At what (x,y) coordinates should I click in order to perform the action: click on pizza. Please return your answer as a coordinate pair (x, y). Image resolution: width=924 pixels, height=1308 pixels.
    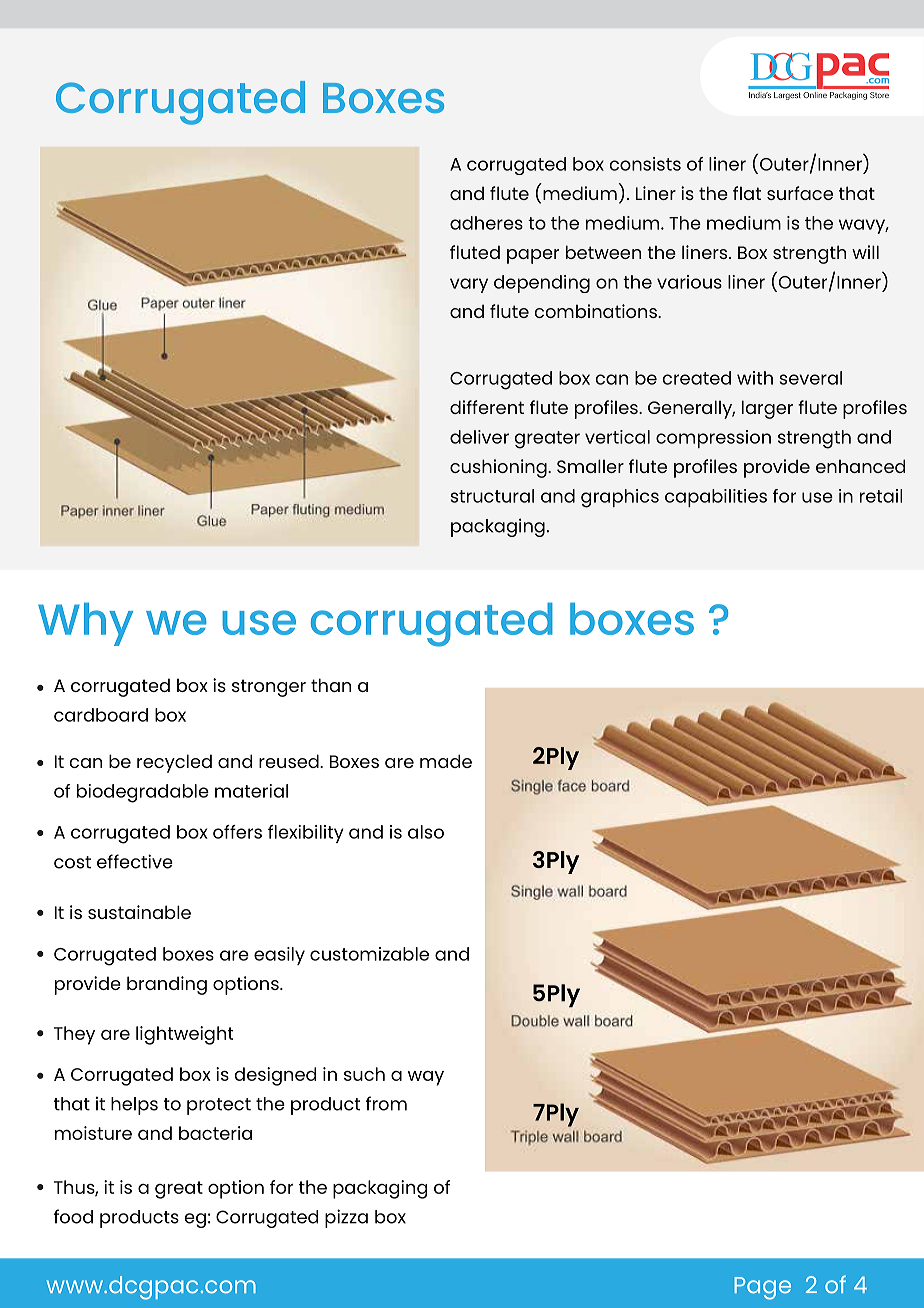
    Looking at the image, I should click on (346, 1218).
